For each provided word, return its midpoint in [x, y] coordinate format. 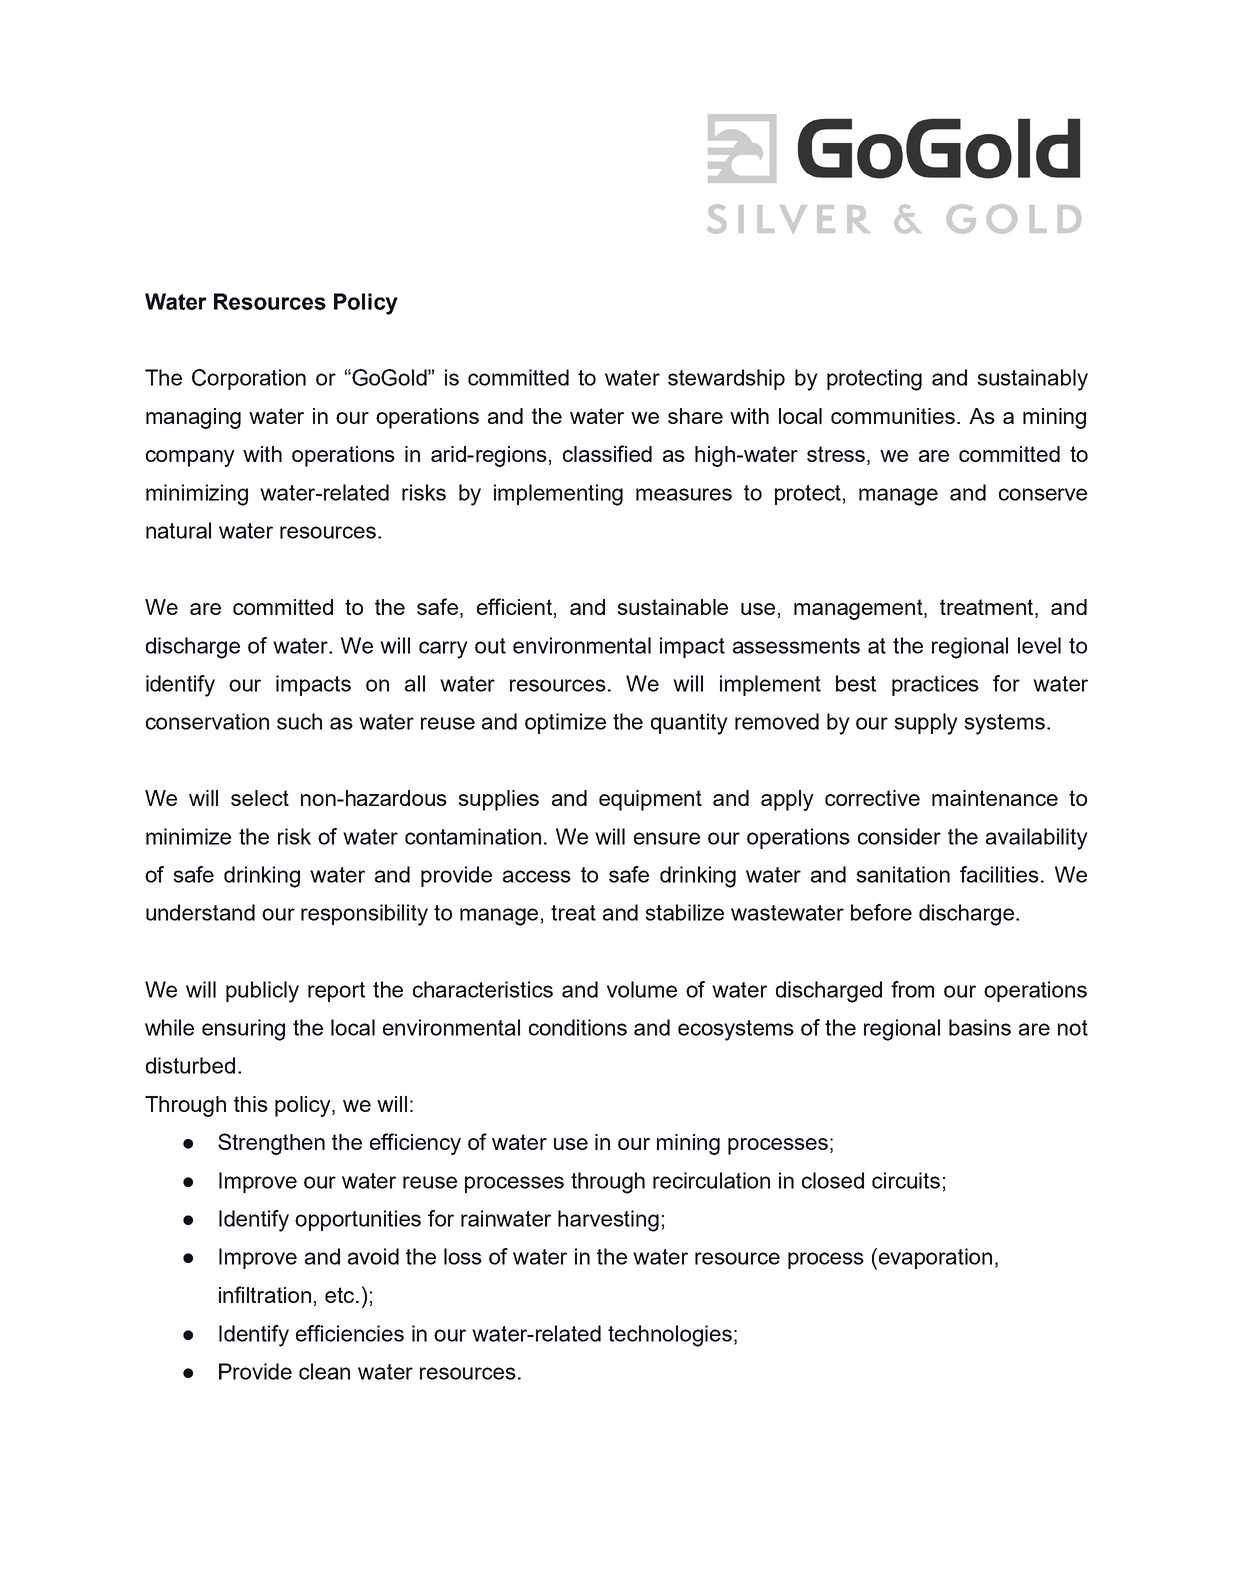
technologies [670, 1336]
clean [324, 1371]
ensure [667, 838]
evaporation [935, 1258]
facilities [999, 874]
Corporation [249, 379]
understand [200, 912]
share [695, 416]
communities [893, 416]
